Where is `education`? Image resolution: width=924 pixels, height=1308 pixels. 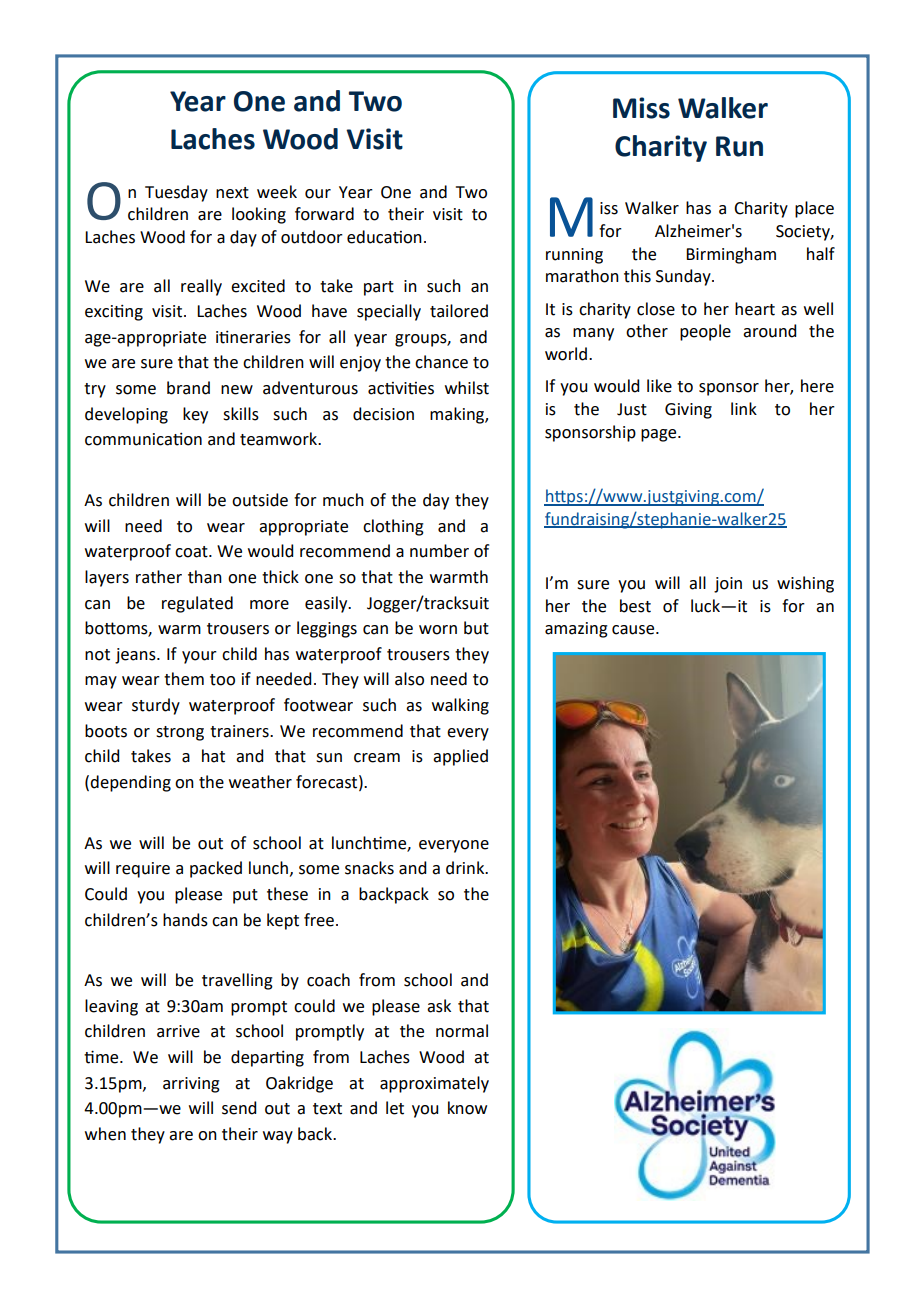
education is located at coordinates (384, 237).
